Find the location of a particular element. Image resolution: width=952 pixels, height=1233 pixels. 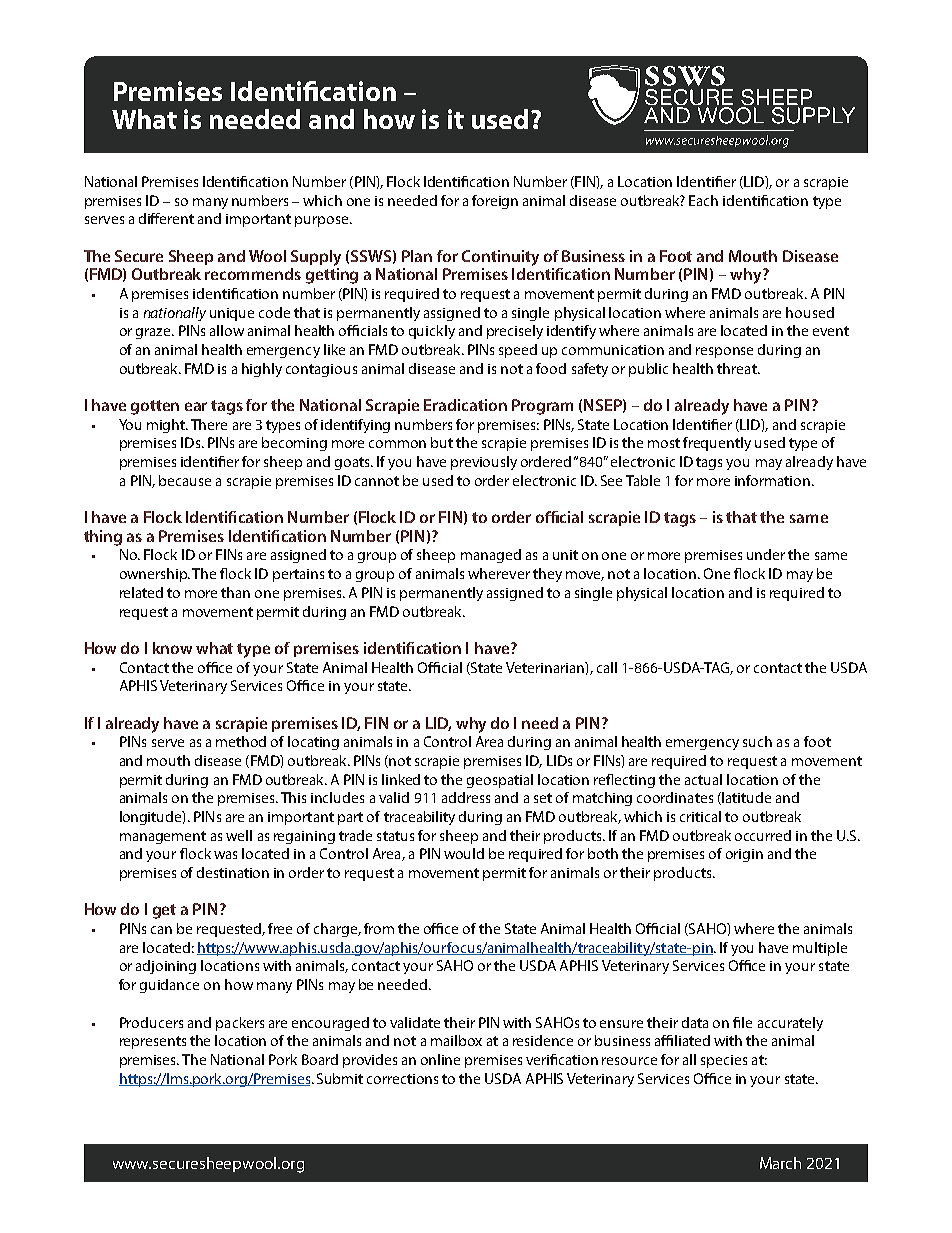

represents is located at coordinates (153, 1042).
